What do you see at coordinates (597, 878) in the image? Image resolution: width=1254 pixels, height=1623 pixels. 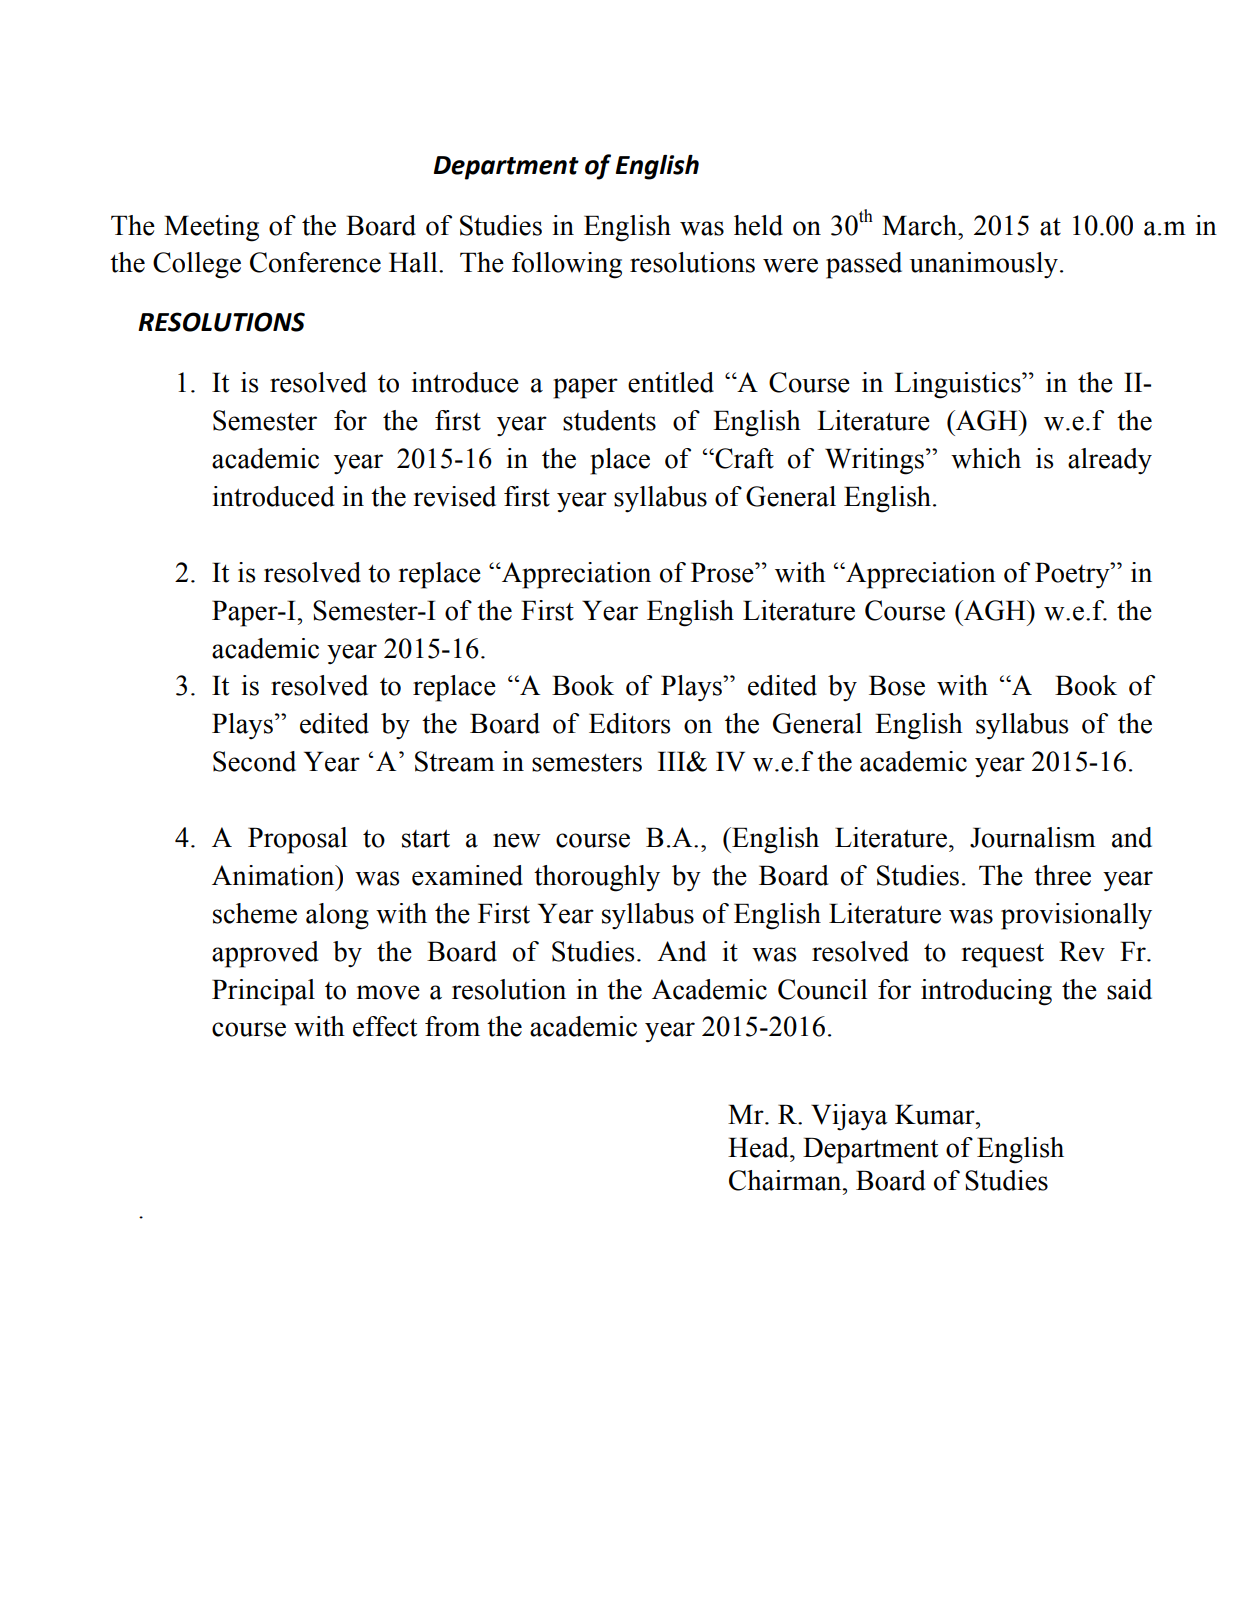 I see `thoroughly` at bounding box center [597, 878].
